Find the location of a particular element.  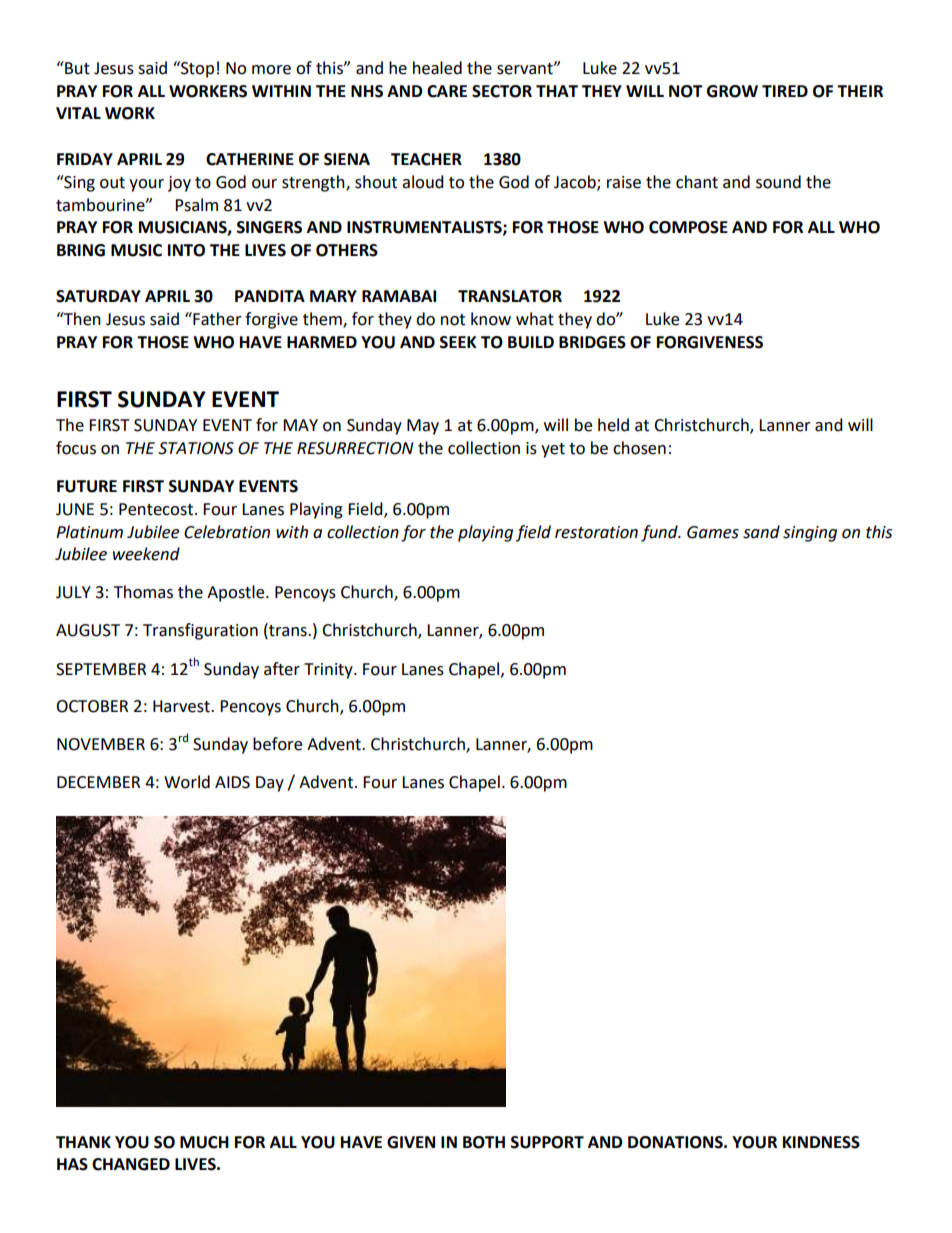

MUCH is located at coordinates (204, 1142).
